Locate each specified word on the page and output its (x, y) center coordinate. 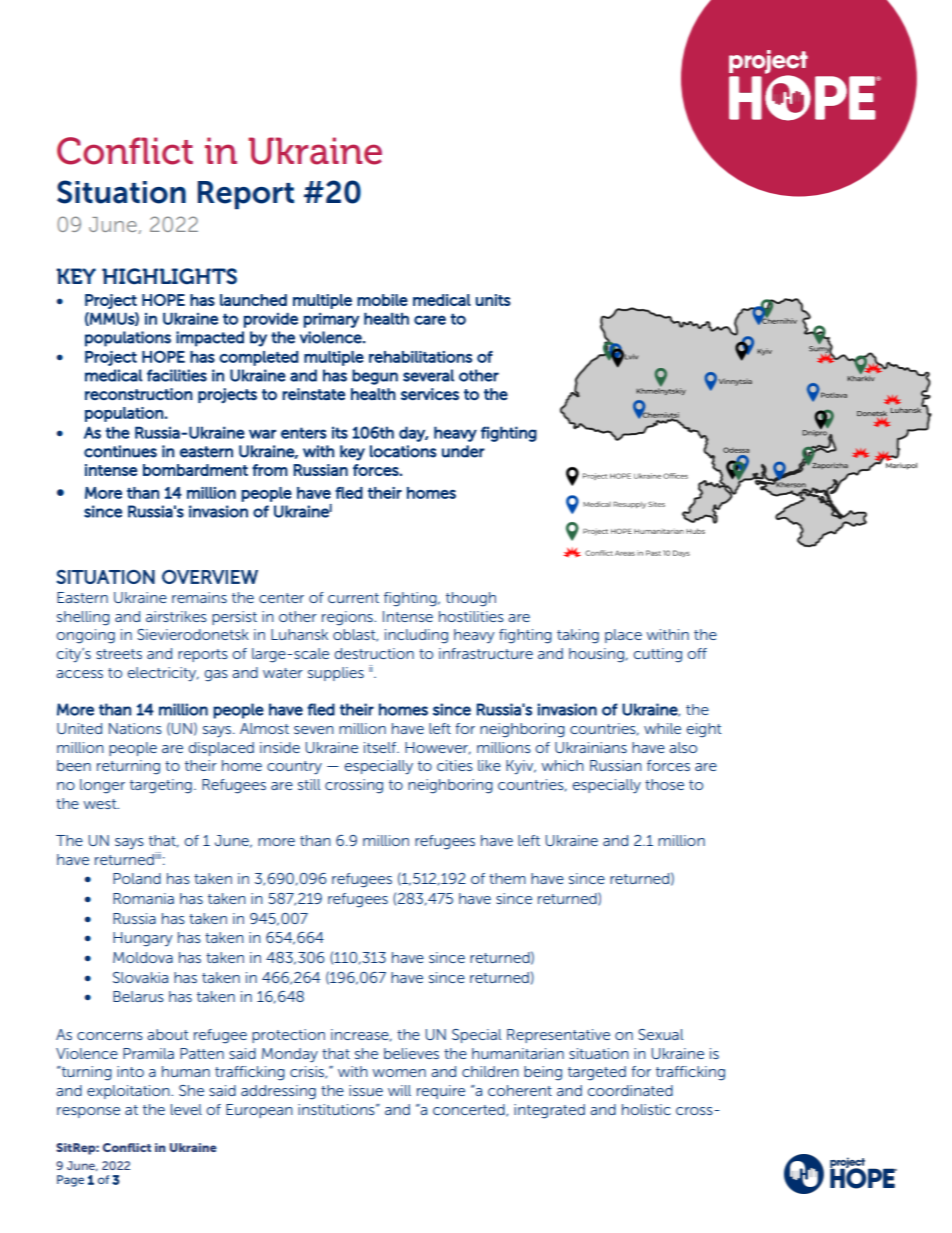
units (493, 300)
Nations (135, 728)
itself (381, 747)
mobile (382, 300)
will (399, 1090)
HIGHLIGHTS (169, 276)
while (662, 728)
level (186, 1109)
